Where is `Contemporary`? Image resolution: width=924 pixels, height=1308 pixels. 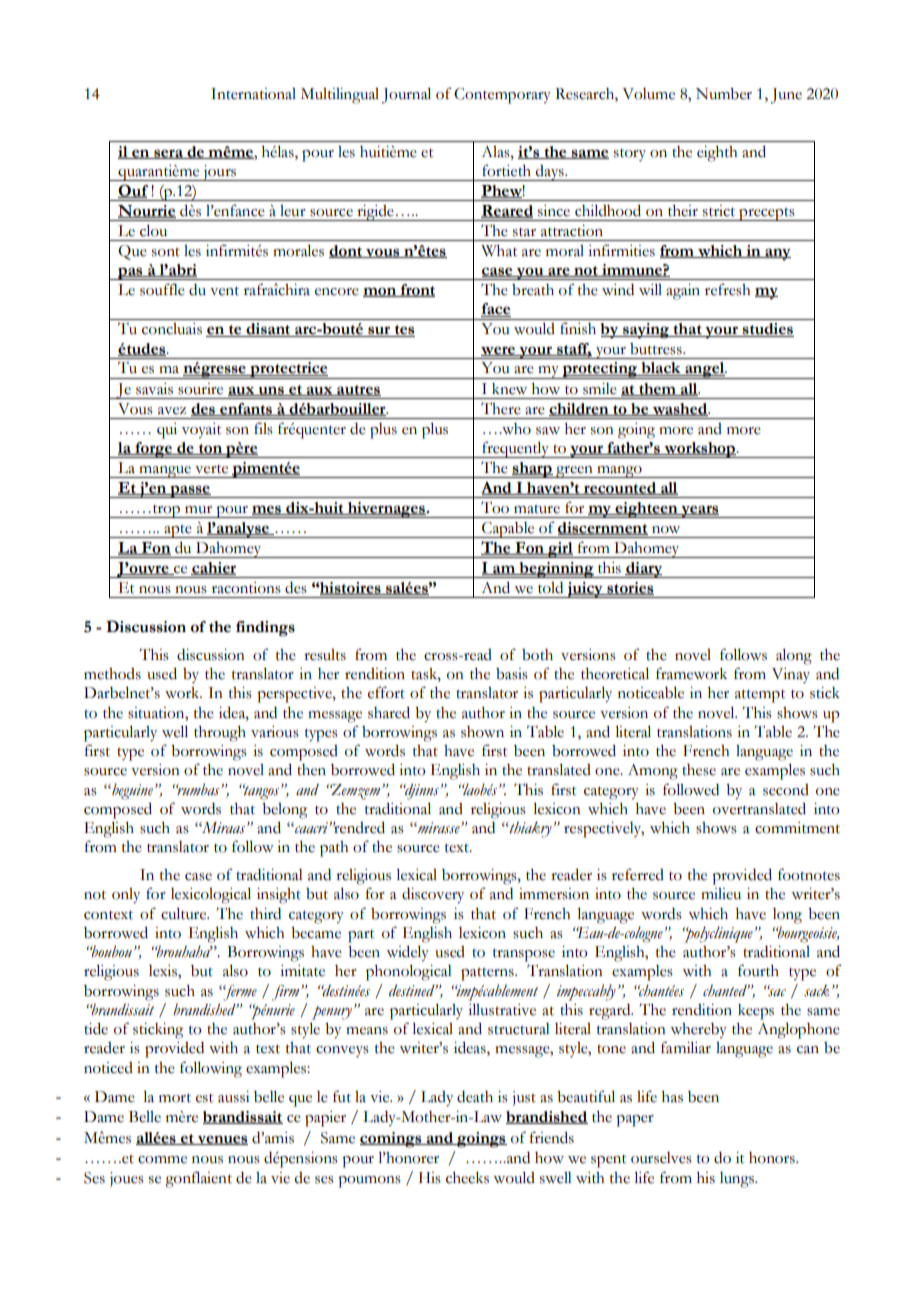
Contemporary is located at coordinates (502, 96).
